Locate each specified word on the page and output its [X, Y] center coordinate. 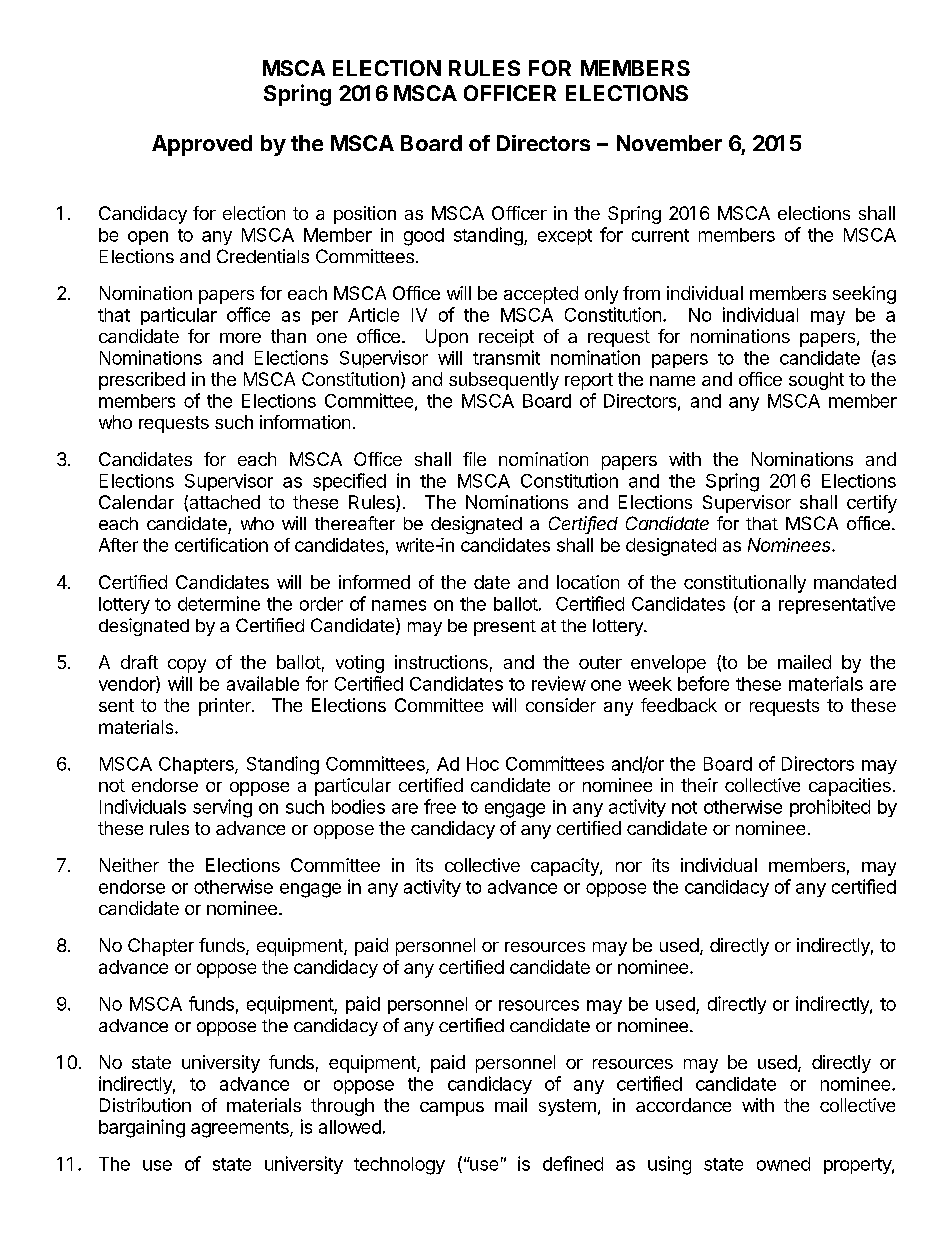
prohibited [830, 808]
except [565, 237]
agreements [241, 1129]
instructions [441, 662]
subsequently [504, 381]
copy [187, 666]
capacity [566, 867]
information [305, 422]
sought [816, 381]
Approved [202, 145]
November [669, 143]
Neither [129, 865]
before [703, 683]
